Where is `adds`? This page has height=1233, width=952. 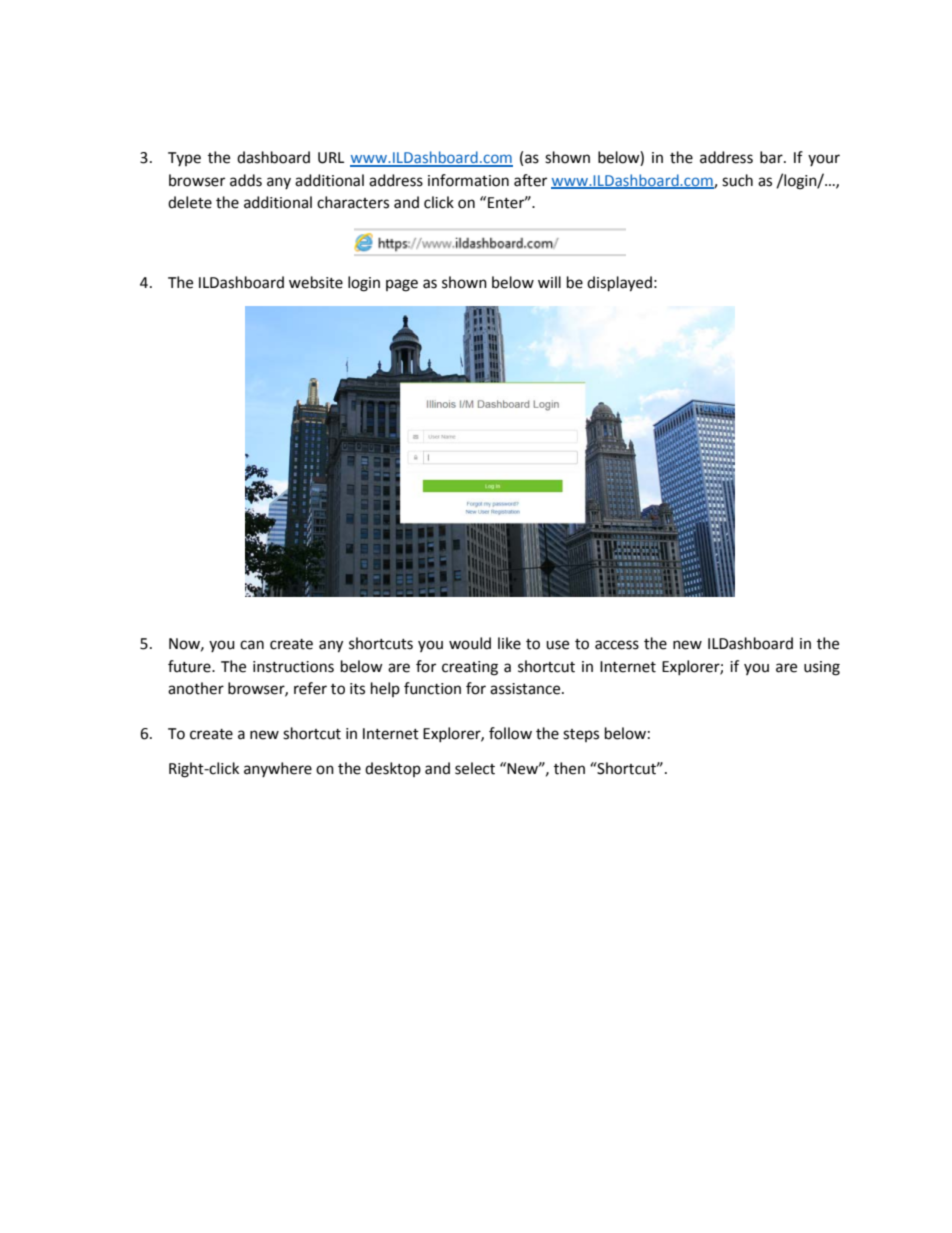
adds is located at coordinates (246, 180).
